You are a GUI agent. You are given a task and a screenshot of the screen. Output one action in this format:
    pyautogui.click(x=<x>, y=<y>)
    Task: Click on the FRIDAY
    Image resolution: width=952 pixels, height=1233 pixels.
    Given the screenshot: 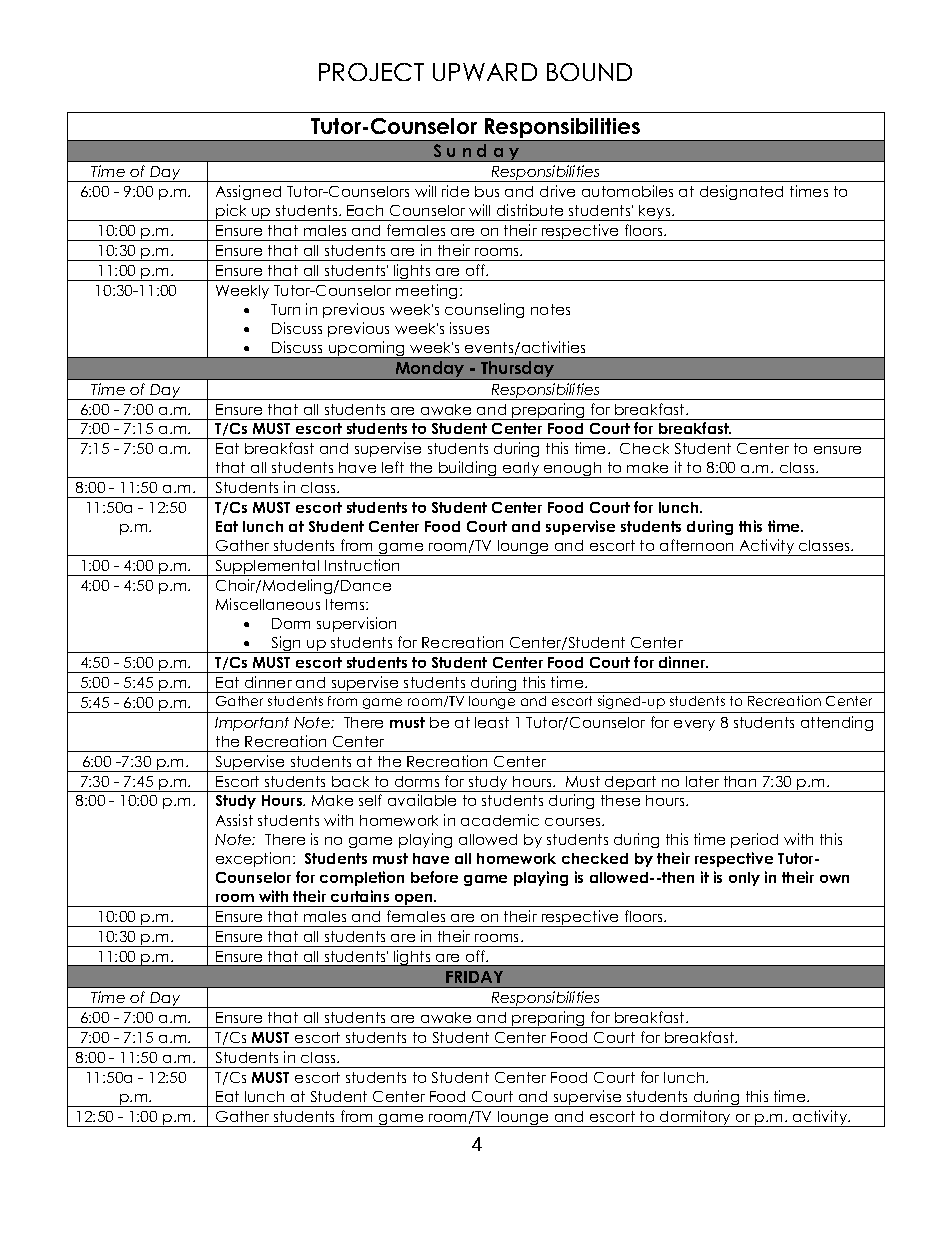 What is the action you would take?
    pyautogui.click(x=474, y=977)
